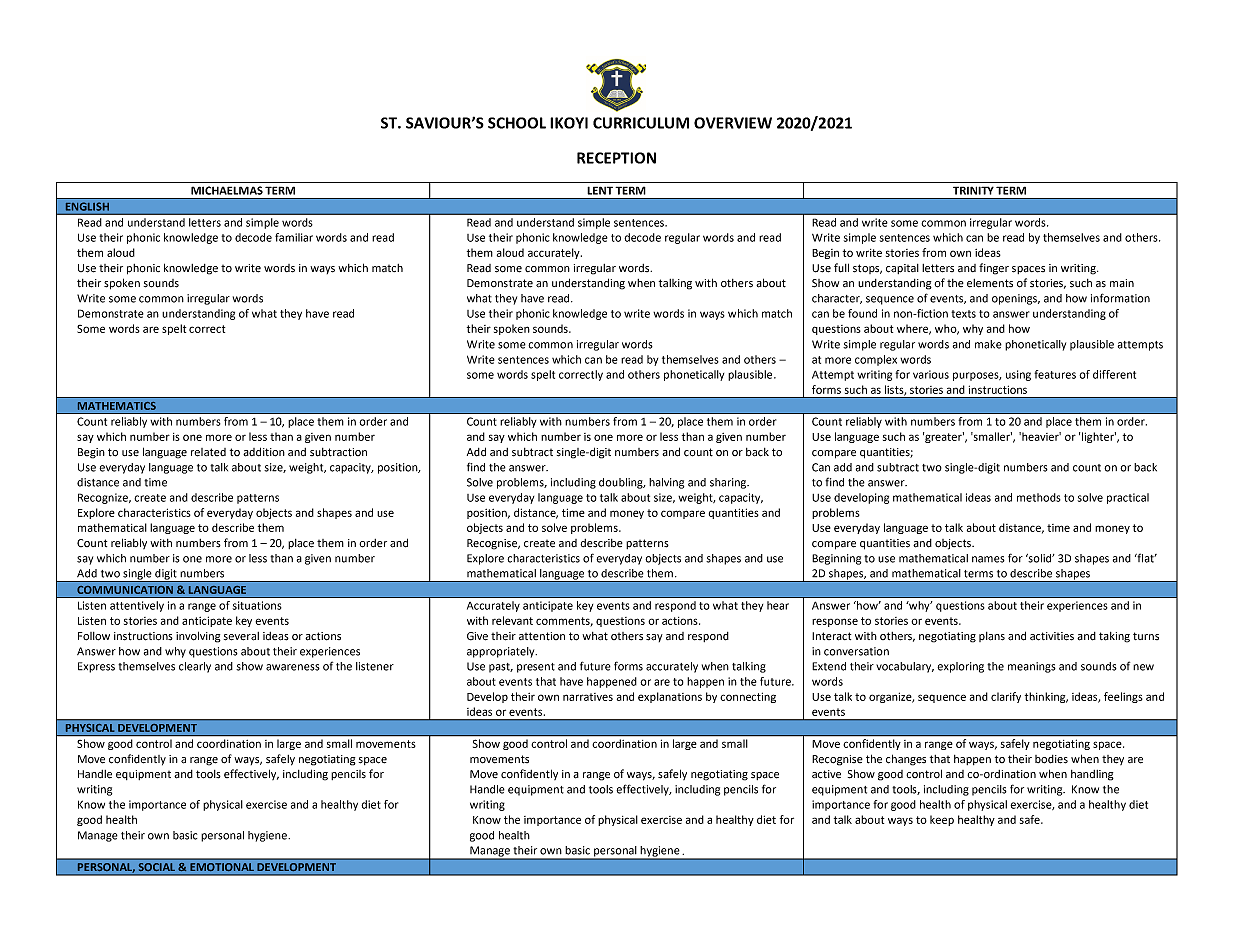 The height and width of the page is (952, 1233). What do you see at coordinates (992, 637) in the page?
I see `plans` at bounding box center [992, 637].
